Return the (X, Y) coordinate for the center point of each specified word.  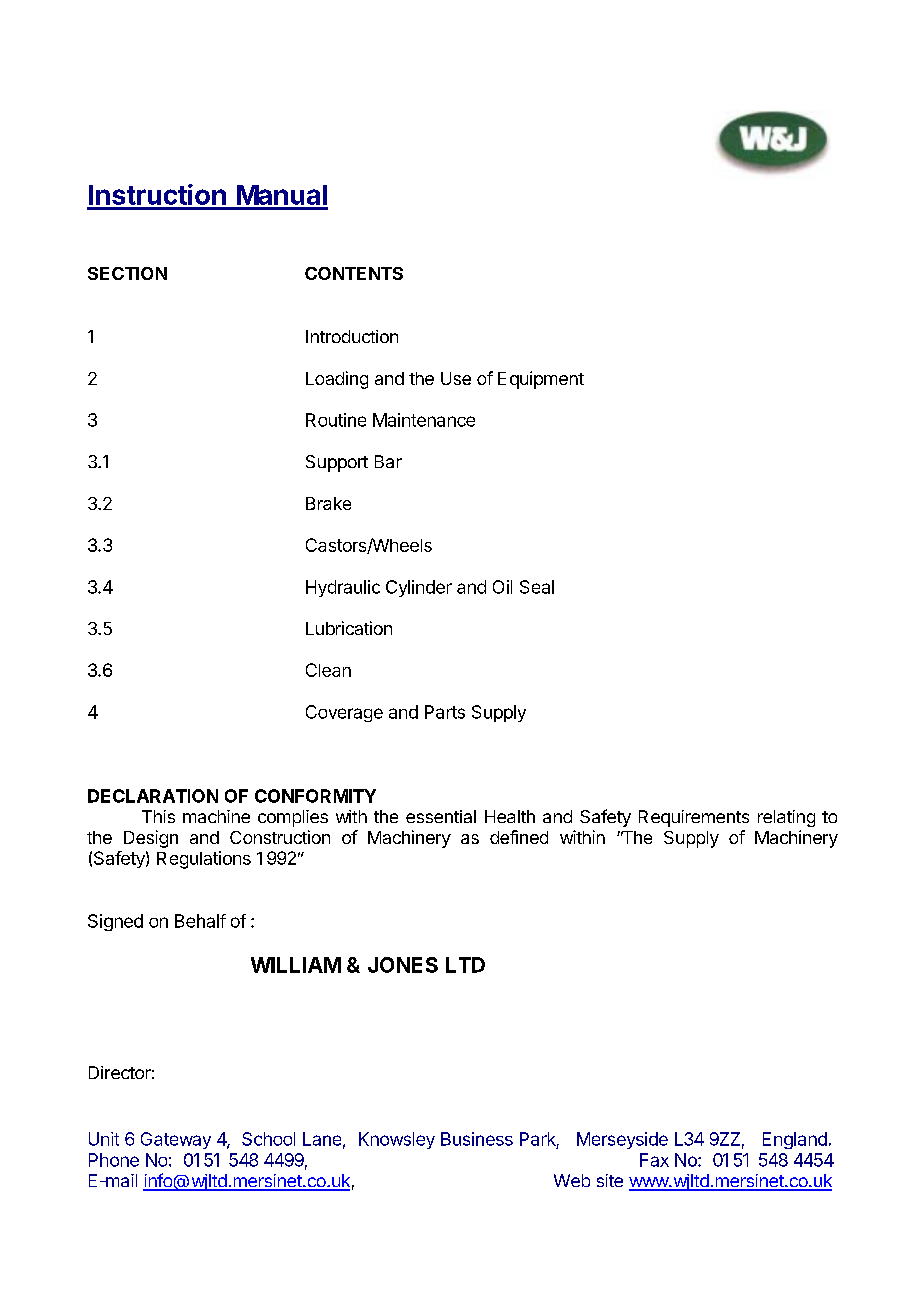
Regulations (204, 860)
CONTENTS (354, 273)
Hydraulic (343, 588)
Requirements (694, 818)
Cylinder (419, 588)
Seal (537, 587)
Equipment (541, 380)
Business (477, 1139)
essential (441, 816)
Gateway (176, 1140)
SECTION (127, 273)
